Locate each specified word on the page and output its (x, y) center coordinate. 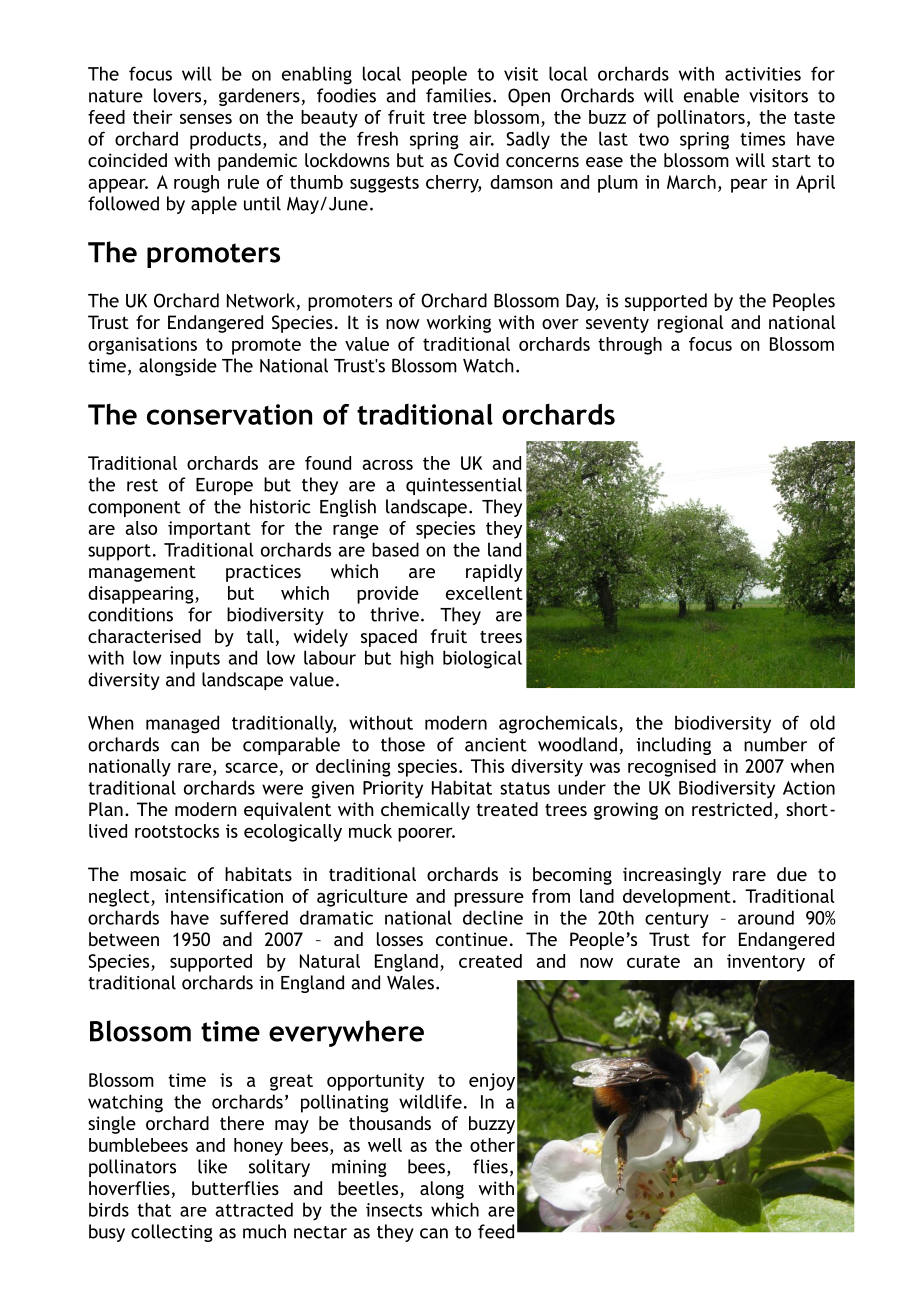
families (458, 95)
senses (206, 119)
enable (711, 95)
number (775, 744)
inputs (195, 660)
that (154, 1209)
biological (482, 659)
